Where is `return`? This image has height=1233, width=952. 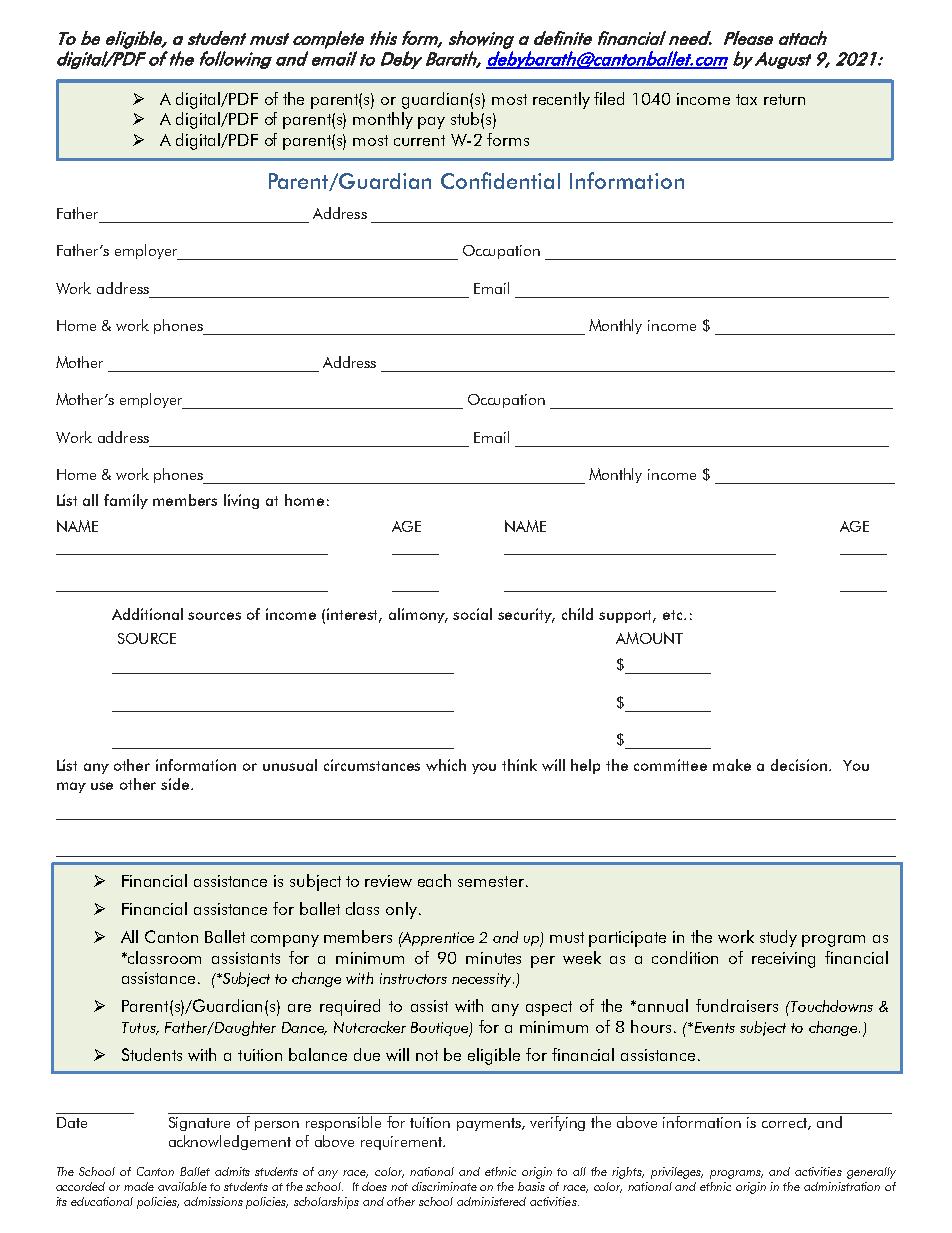
return is located at coordinates (784, 99).
